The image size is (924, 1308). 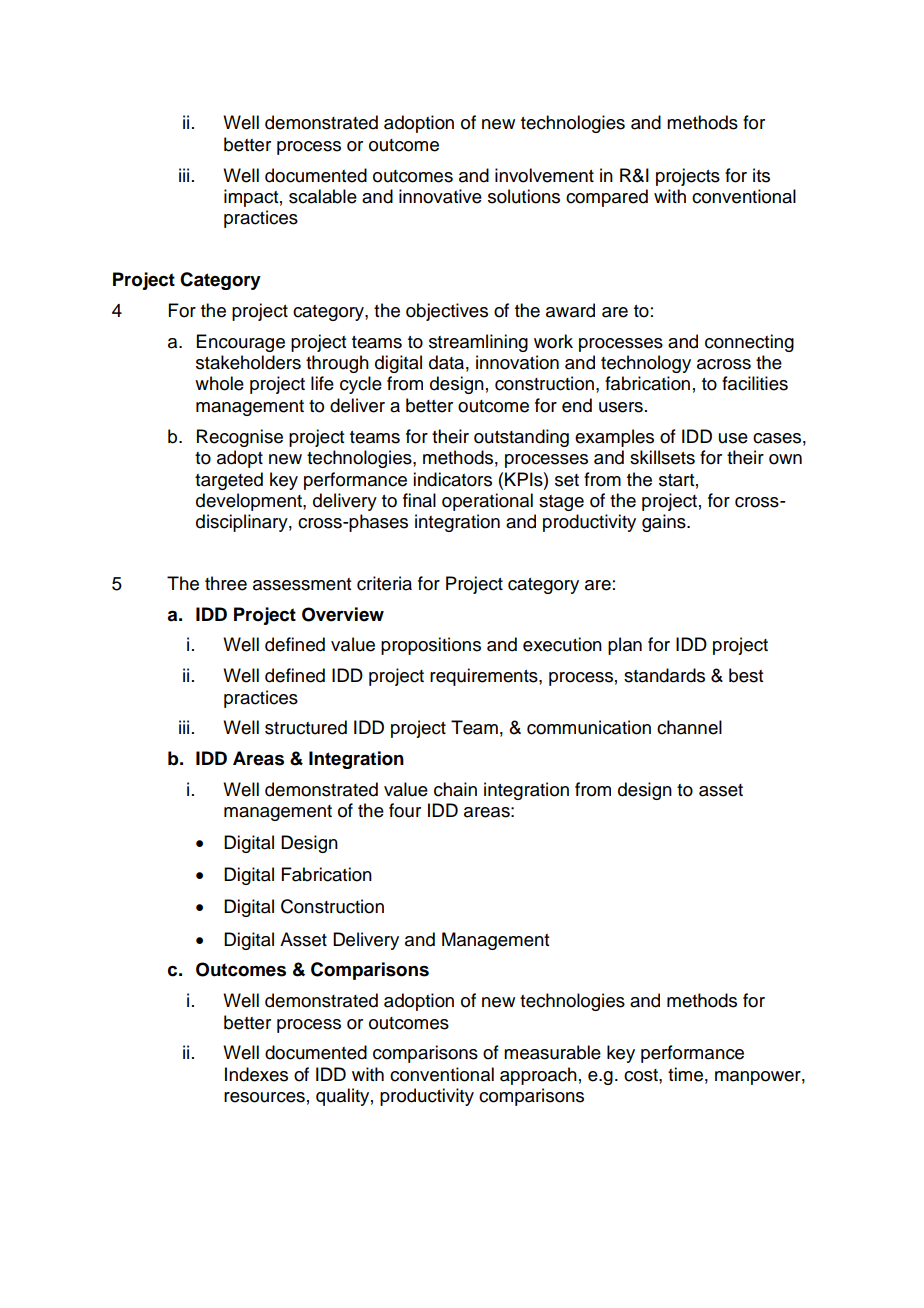 I want to click on scalable, so click(x=323, y=196).
